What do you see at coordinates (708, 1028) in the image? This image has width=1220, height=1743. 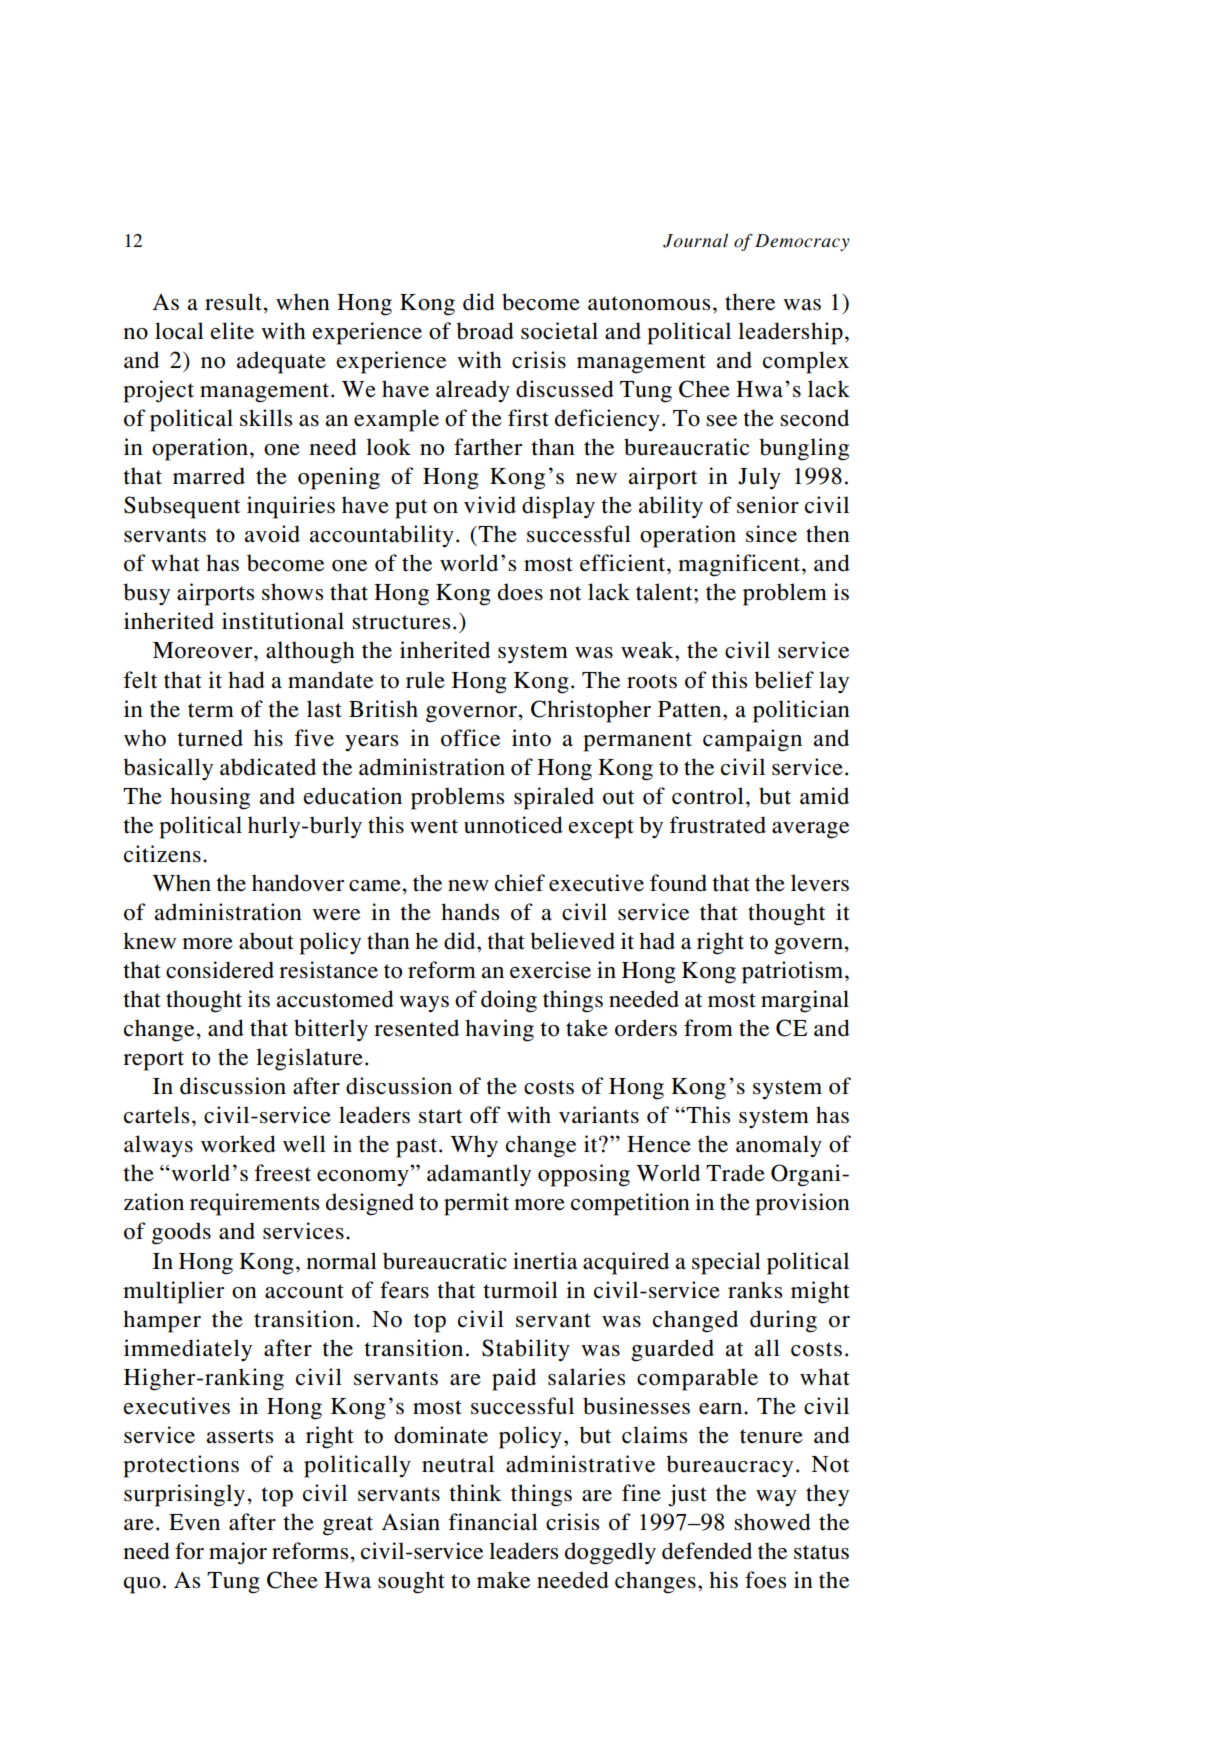 I see `from` at bounding box center [708, 1028].
